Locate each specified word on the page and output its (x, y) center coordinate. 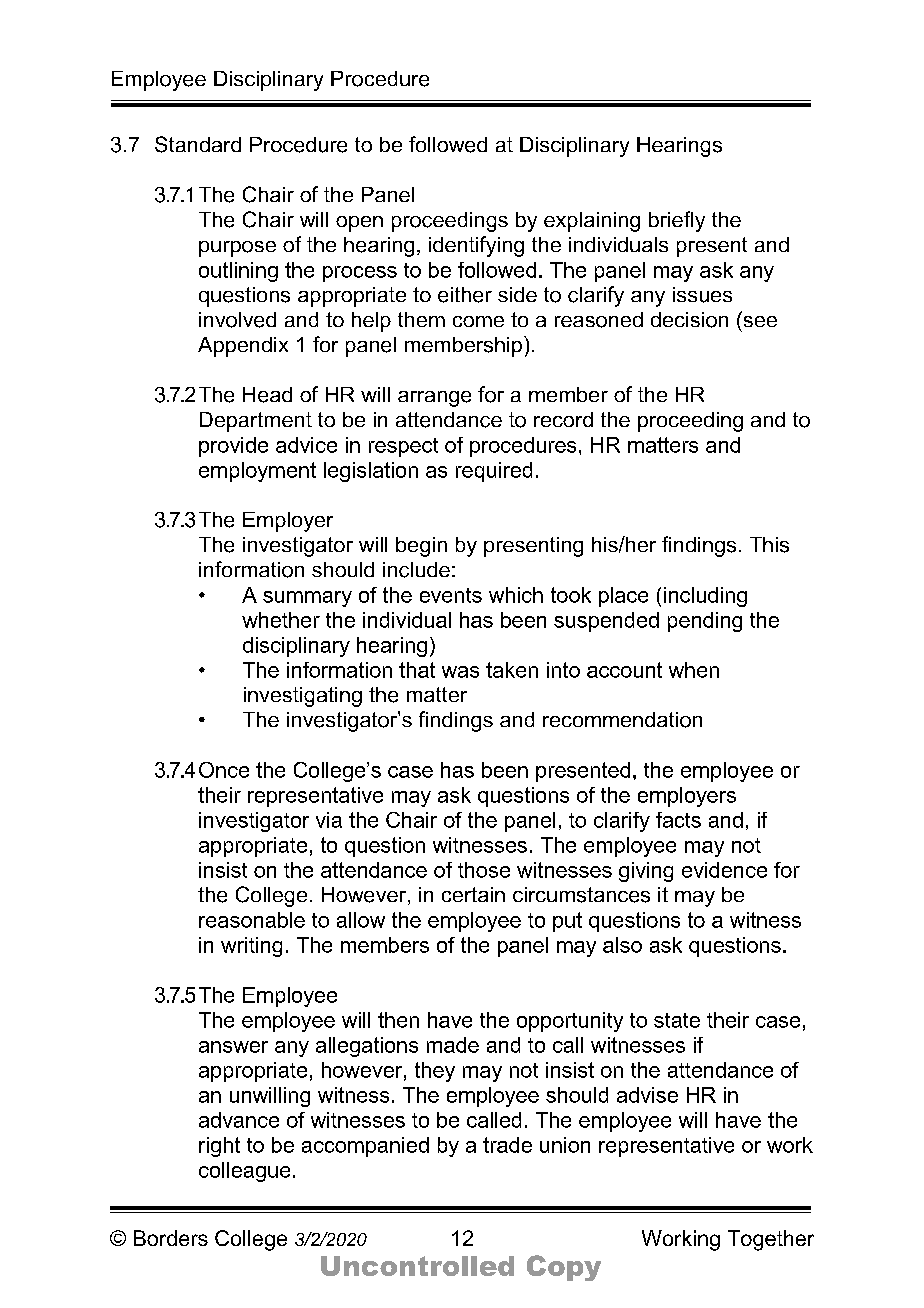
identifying (476, 246)
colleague (244, 1172)
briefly (677, 221)
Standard (198, 144)
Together (771, 1240)
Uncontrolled (417, 1266)
